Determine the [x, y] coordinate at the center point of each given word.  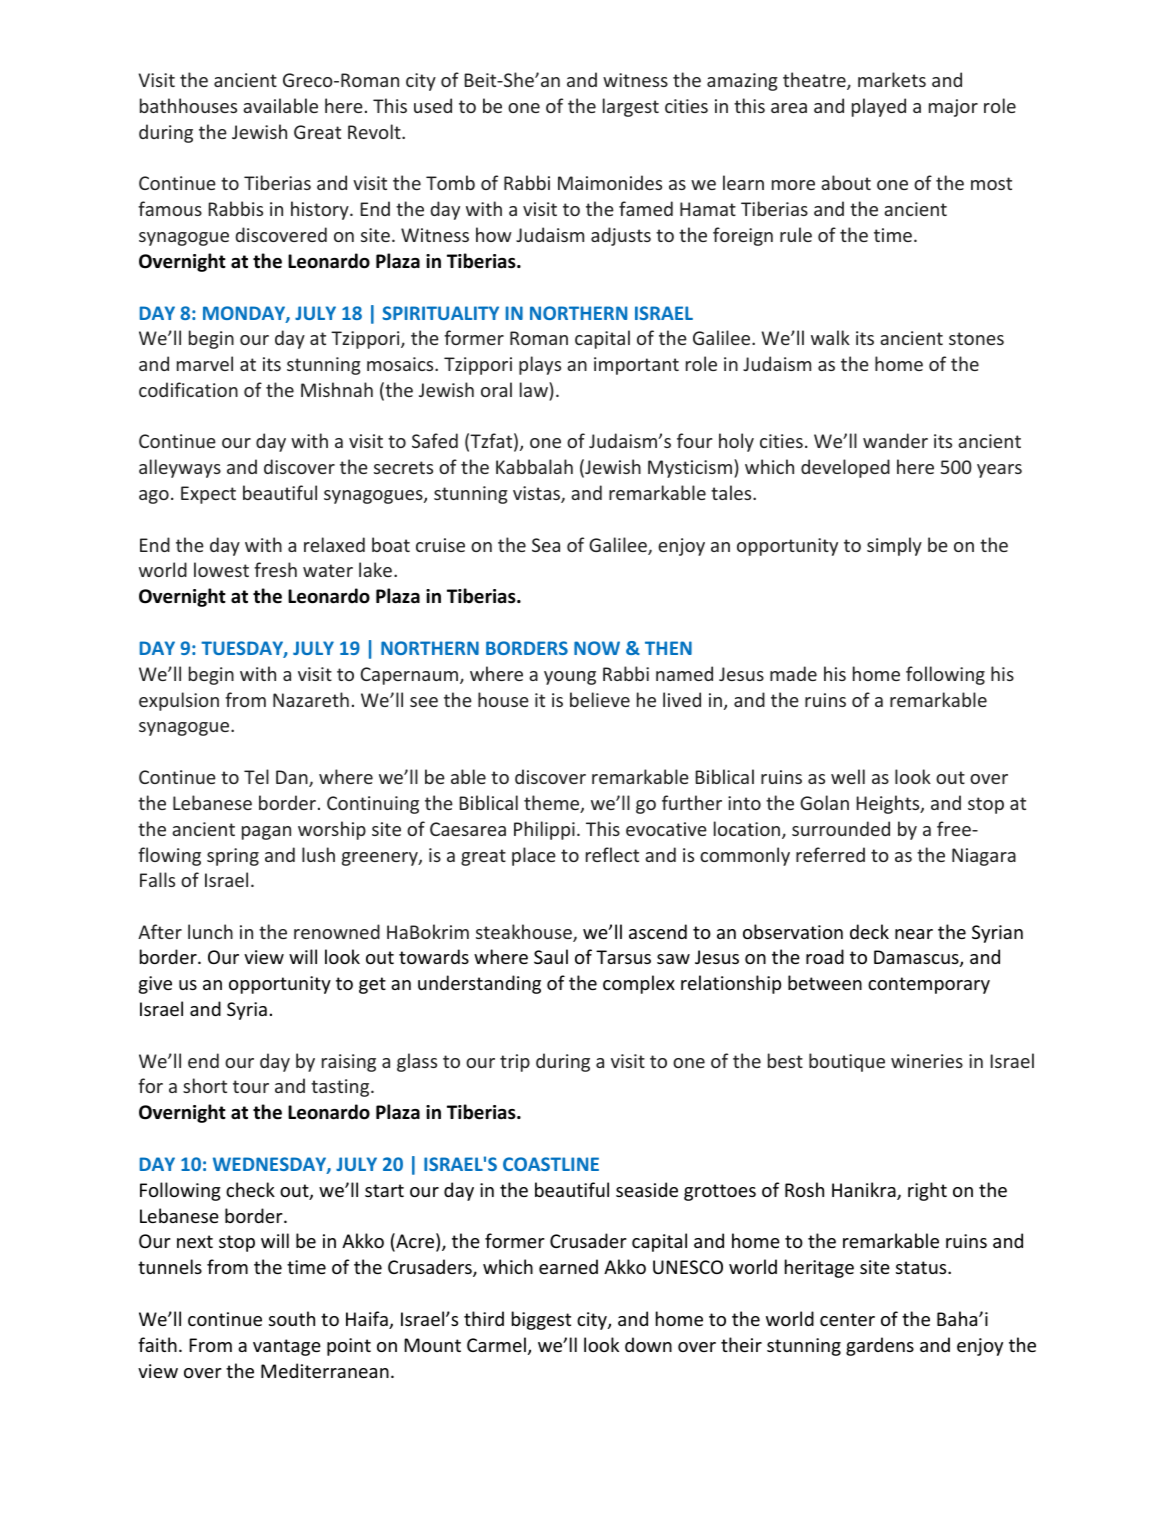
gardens [880, 1346]
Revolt [375, 131]
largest [631, 107]
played [879, 107]
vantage [287, 1347]
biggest [541, 1320]
